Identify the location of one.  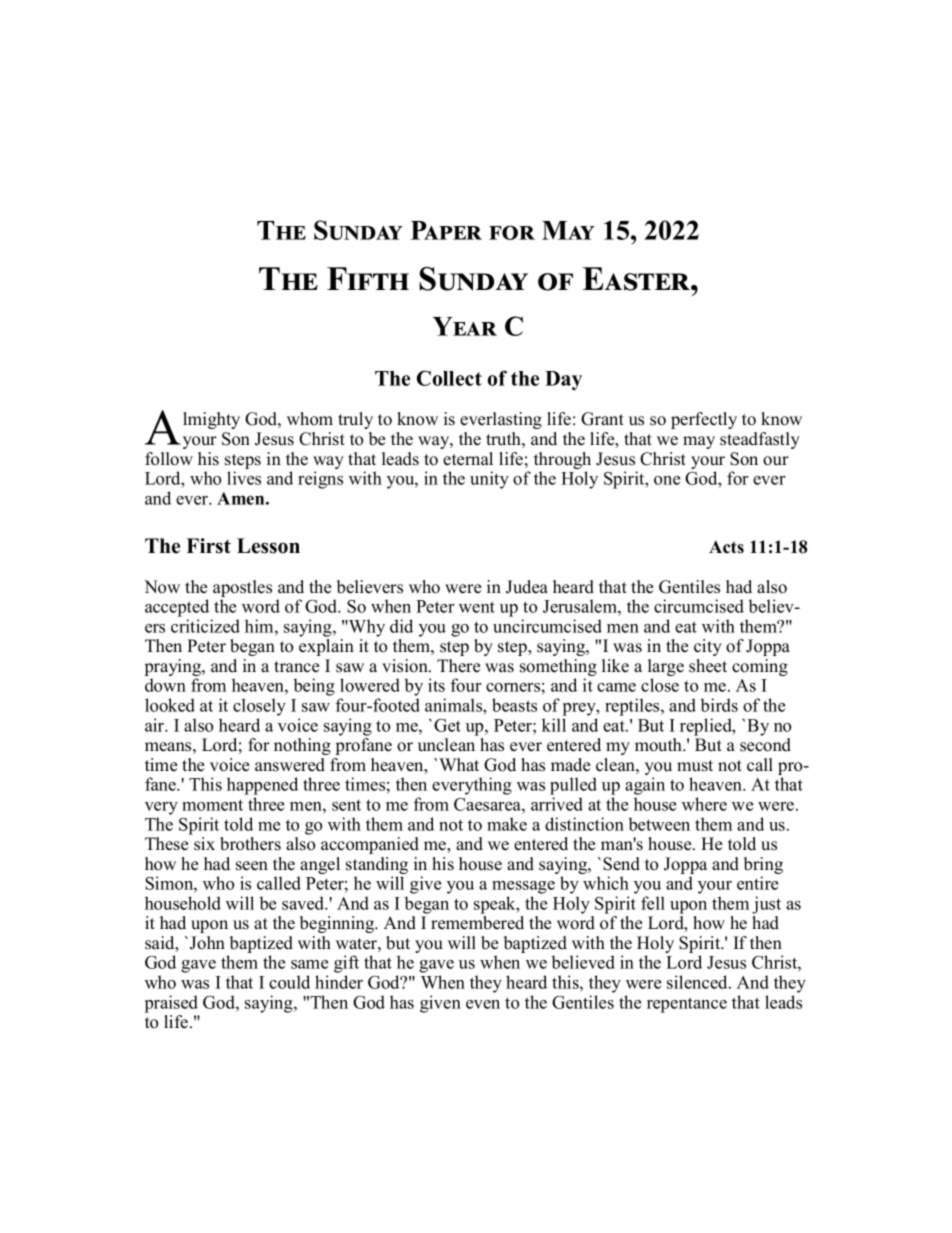
(667, 480).
